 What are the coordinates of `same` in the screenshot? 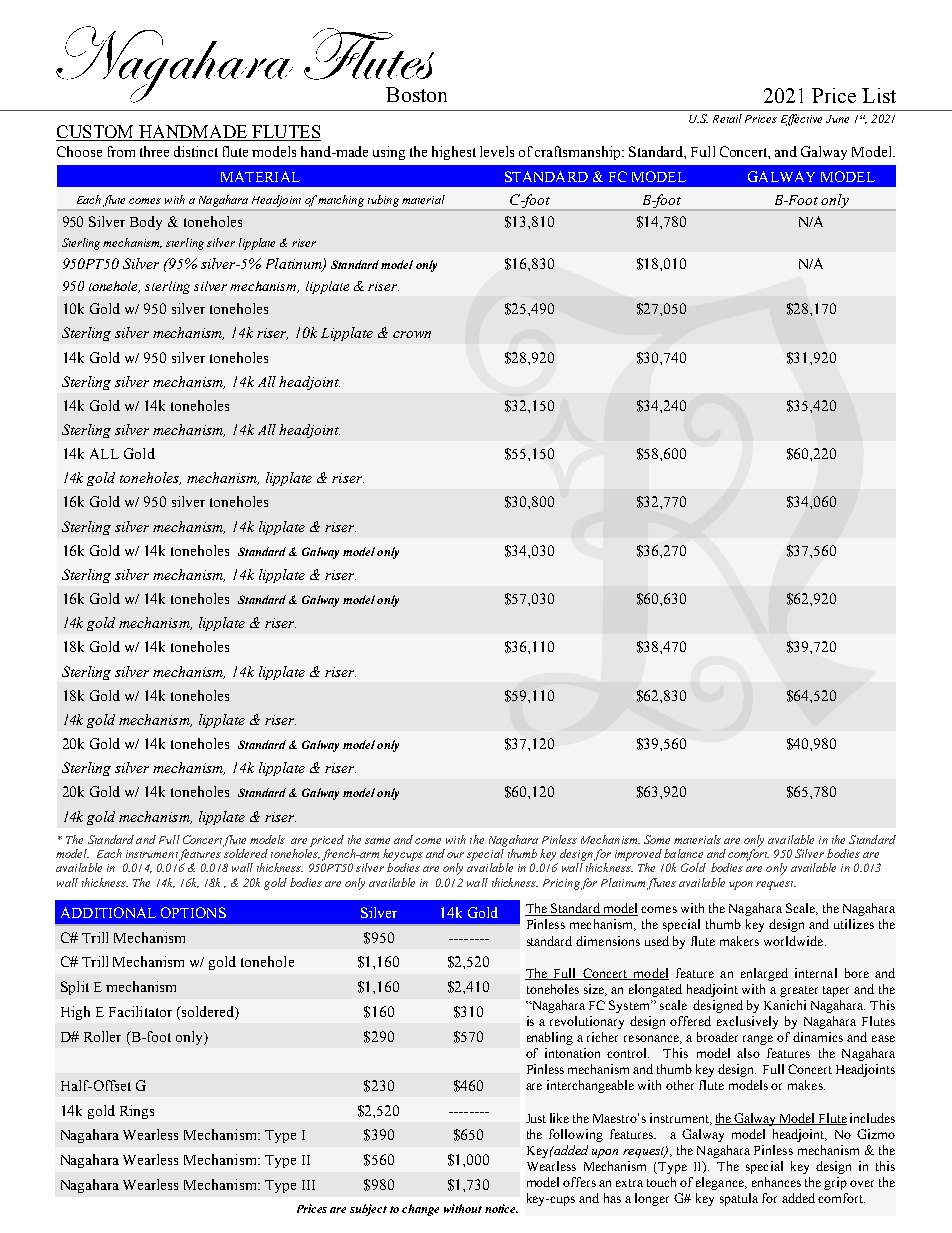 It's located at (377, 841).
